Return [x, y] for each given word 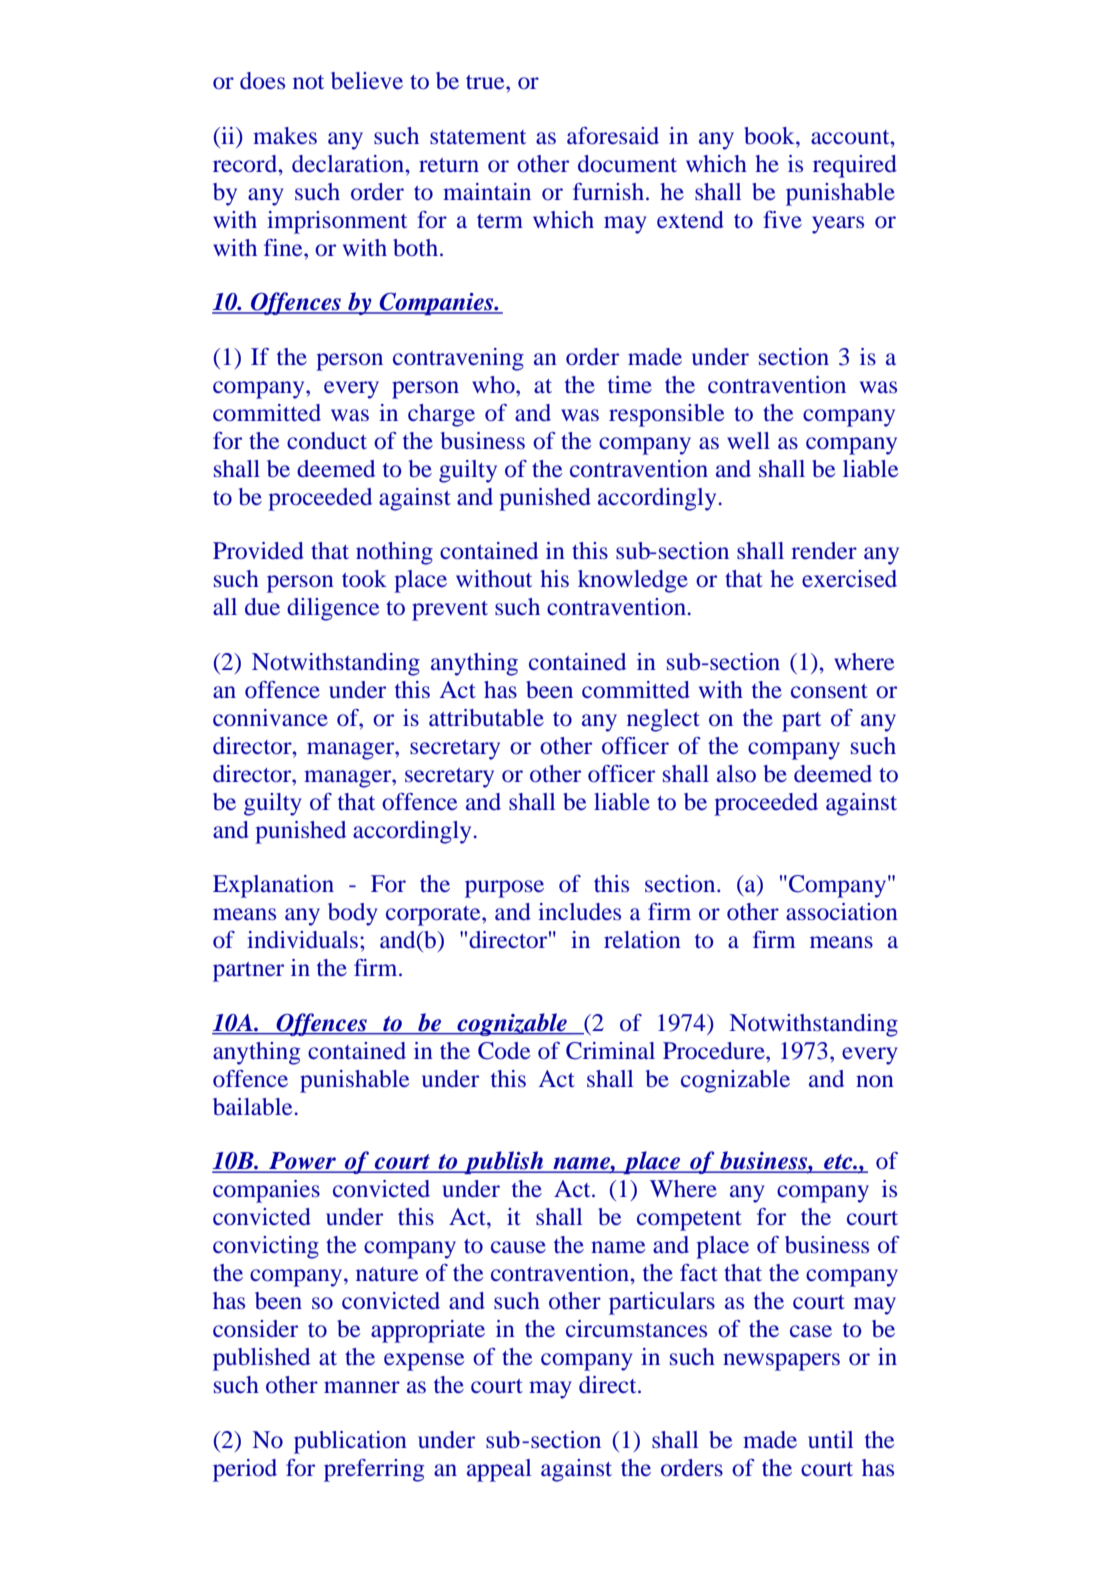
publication [350, 1442]
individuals [302, 939]
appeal [499, 1470]
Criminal [610, 1051]
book [770, 136]
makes [285, 135]
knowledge [633, 581]
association [842, 911]
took [364, 579]
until [830, 1440]
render [824, 550]
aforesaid [613, 136]
